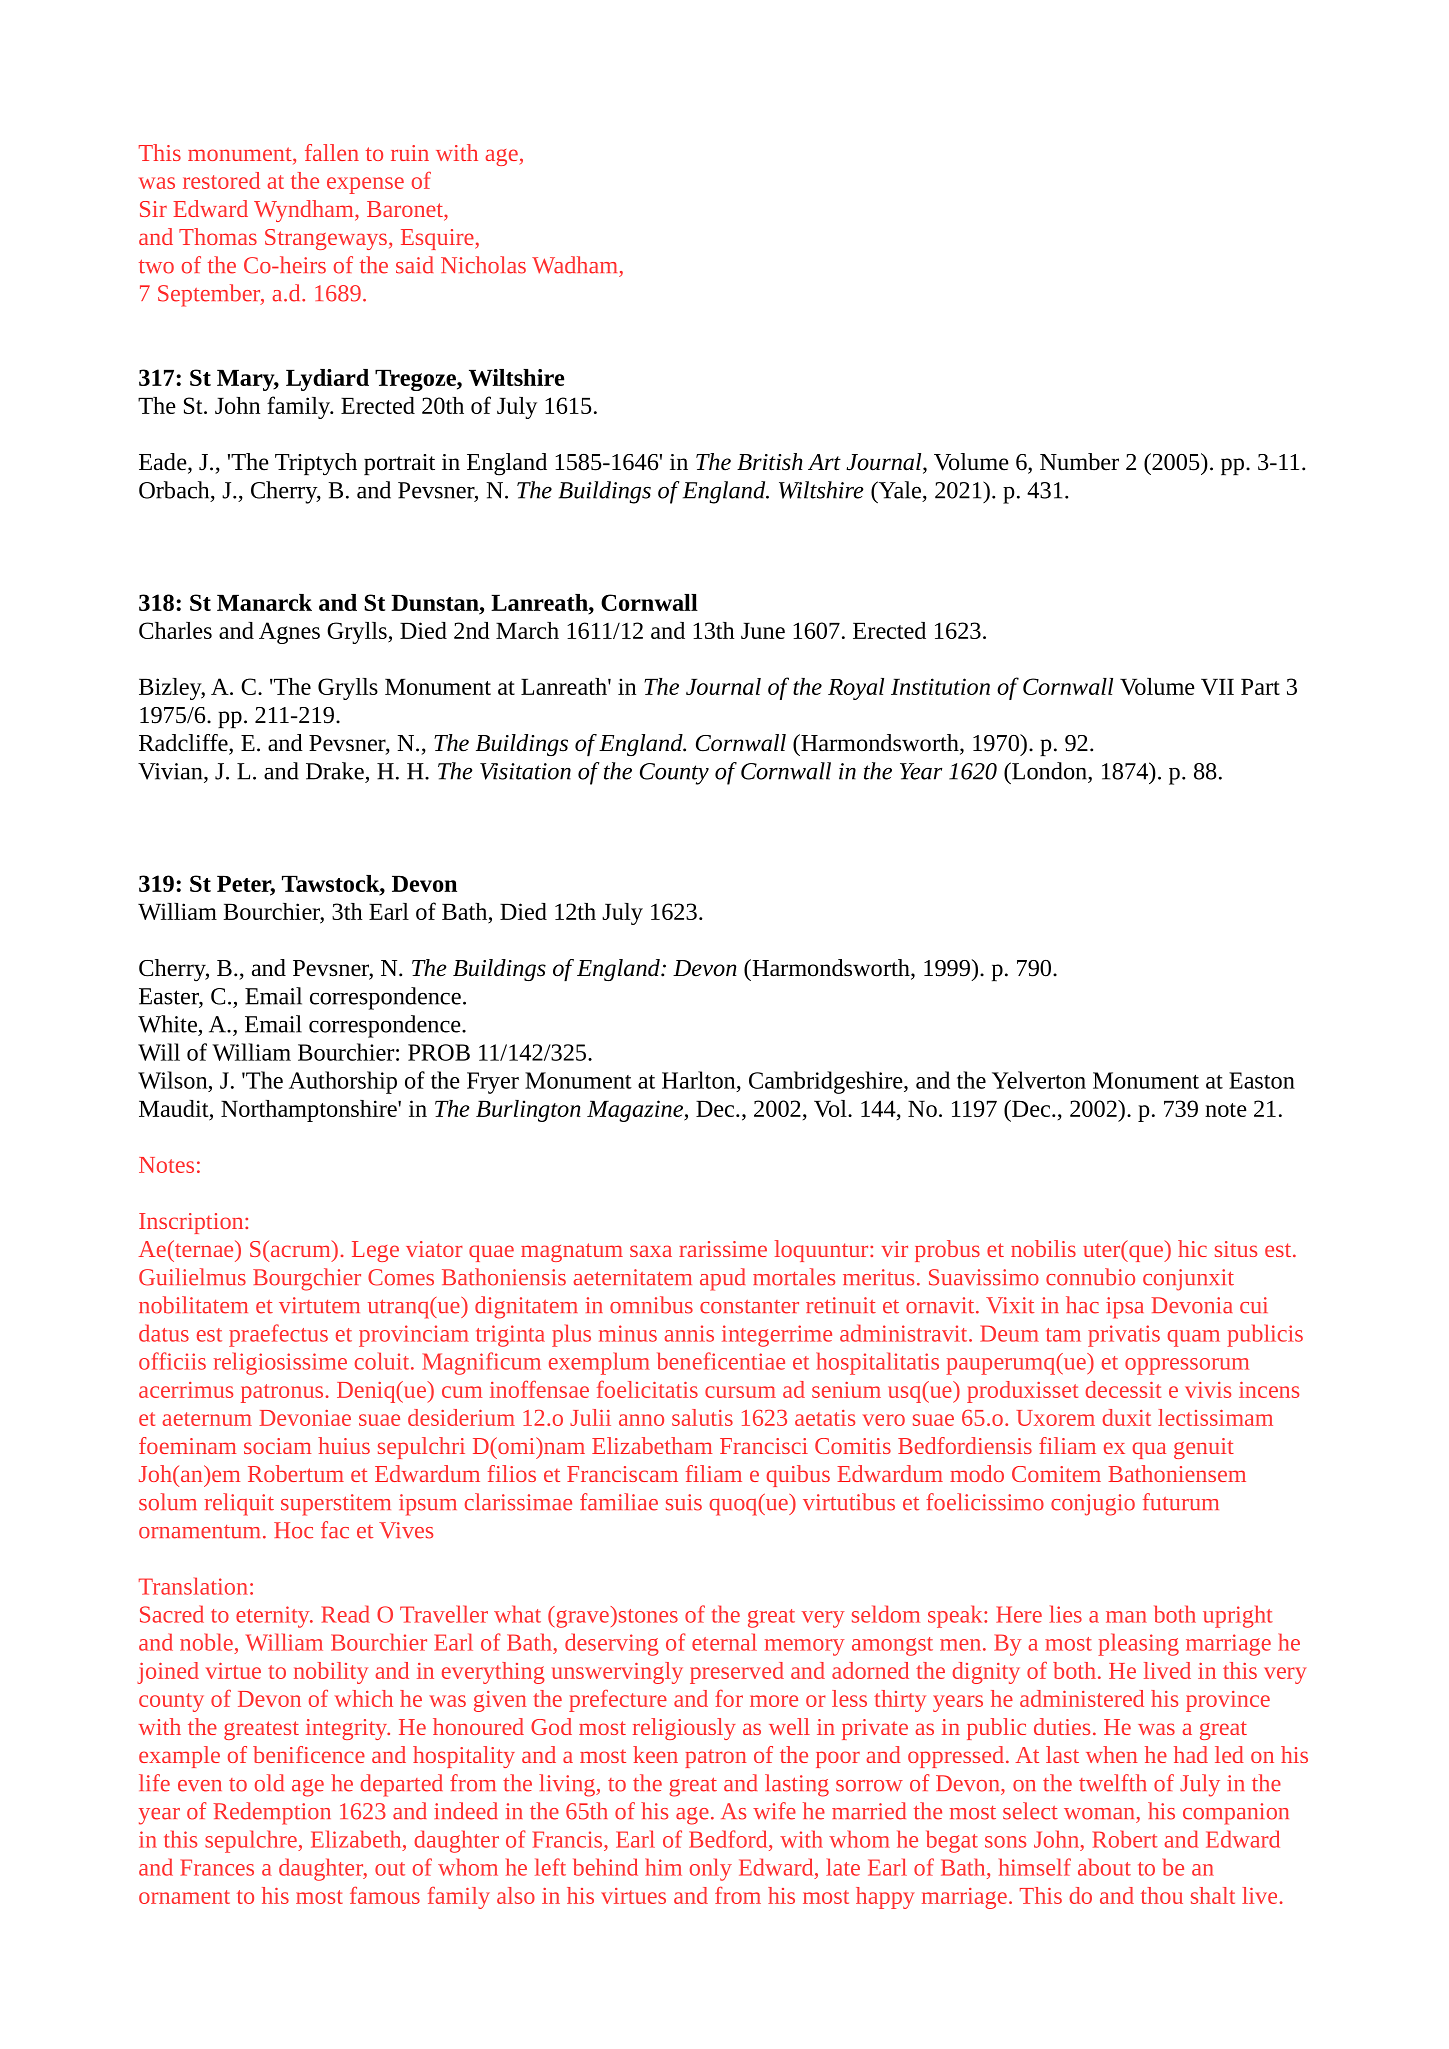  What do you see at coordinates (1262, 1080) in the screenshot?
I see `Easton` at bounding box center [1262, 1080].
